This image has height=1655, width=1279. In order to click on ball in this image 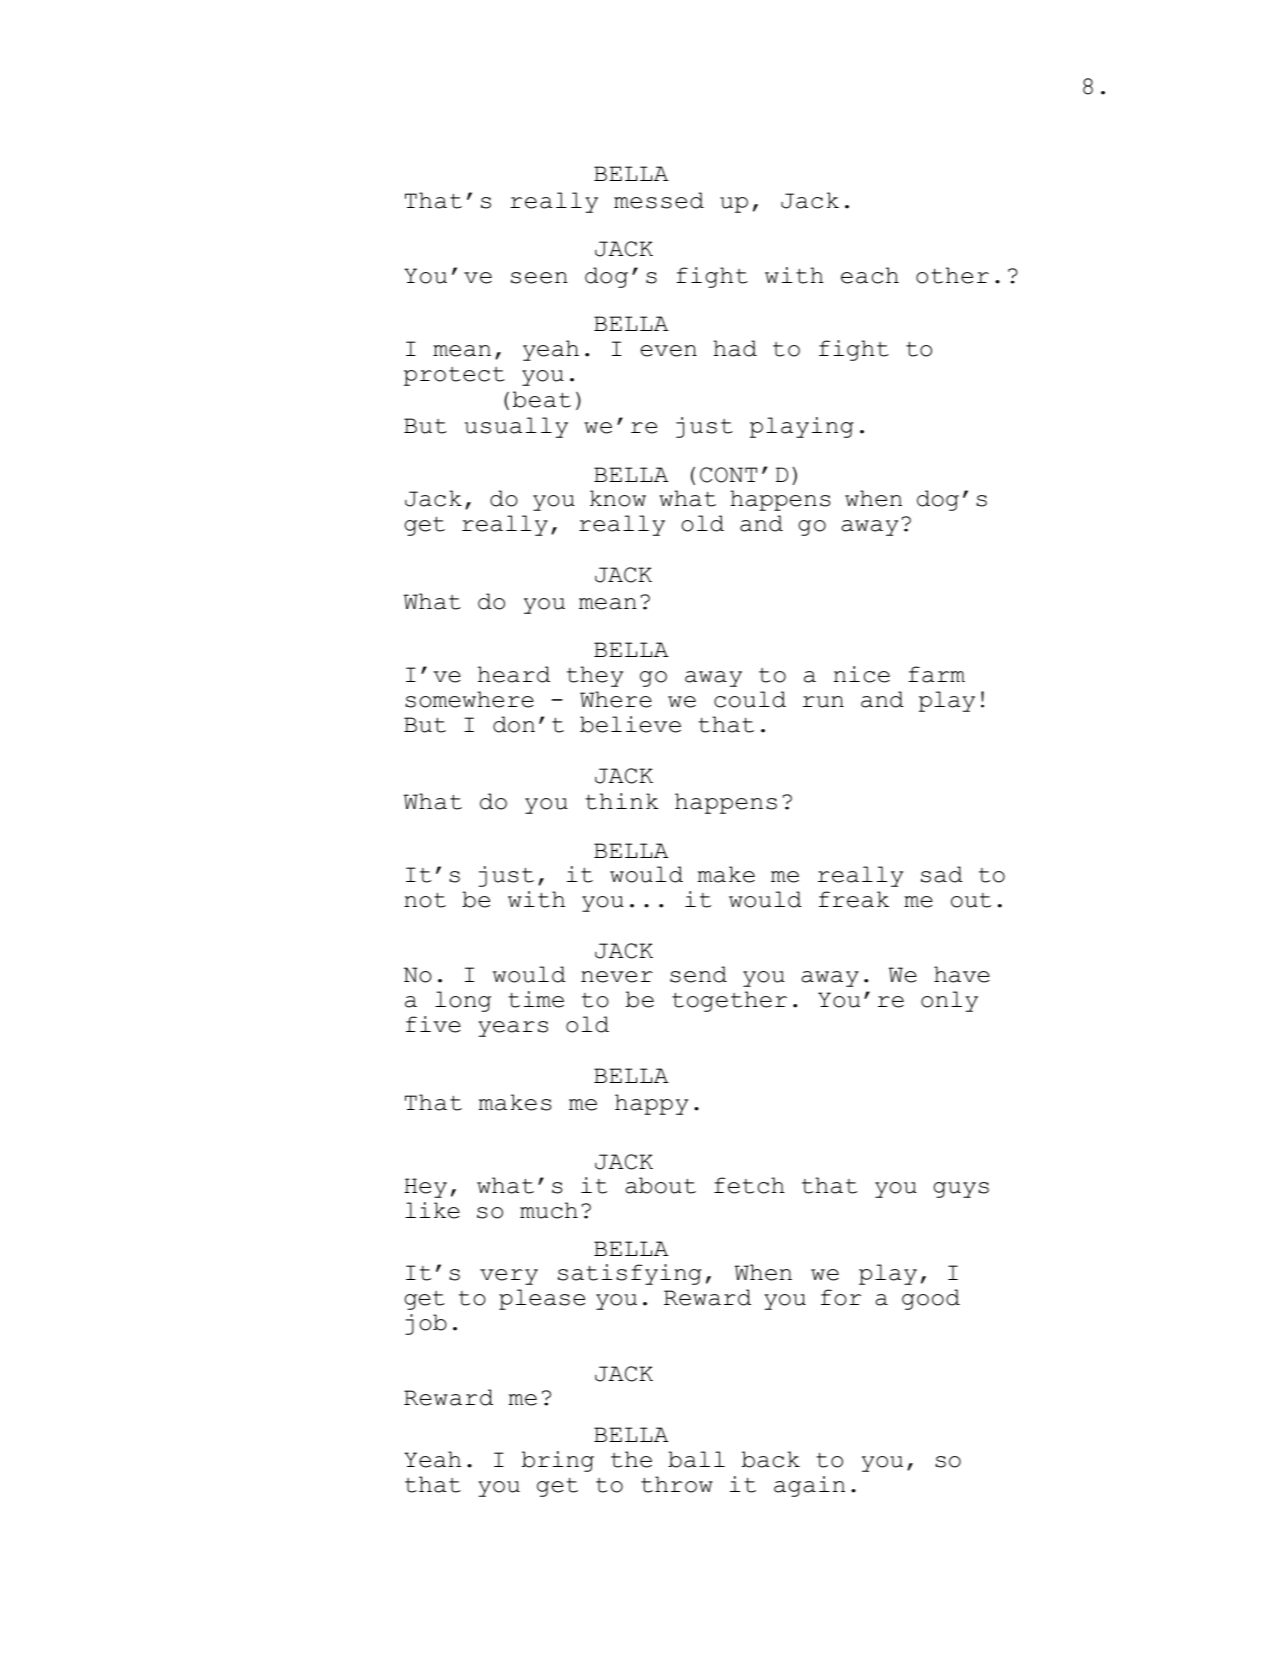, I will do `click(696, 1459)`.
